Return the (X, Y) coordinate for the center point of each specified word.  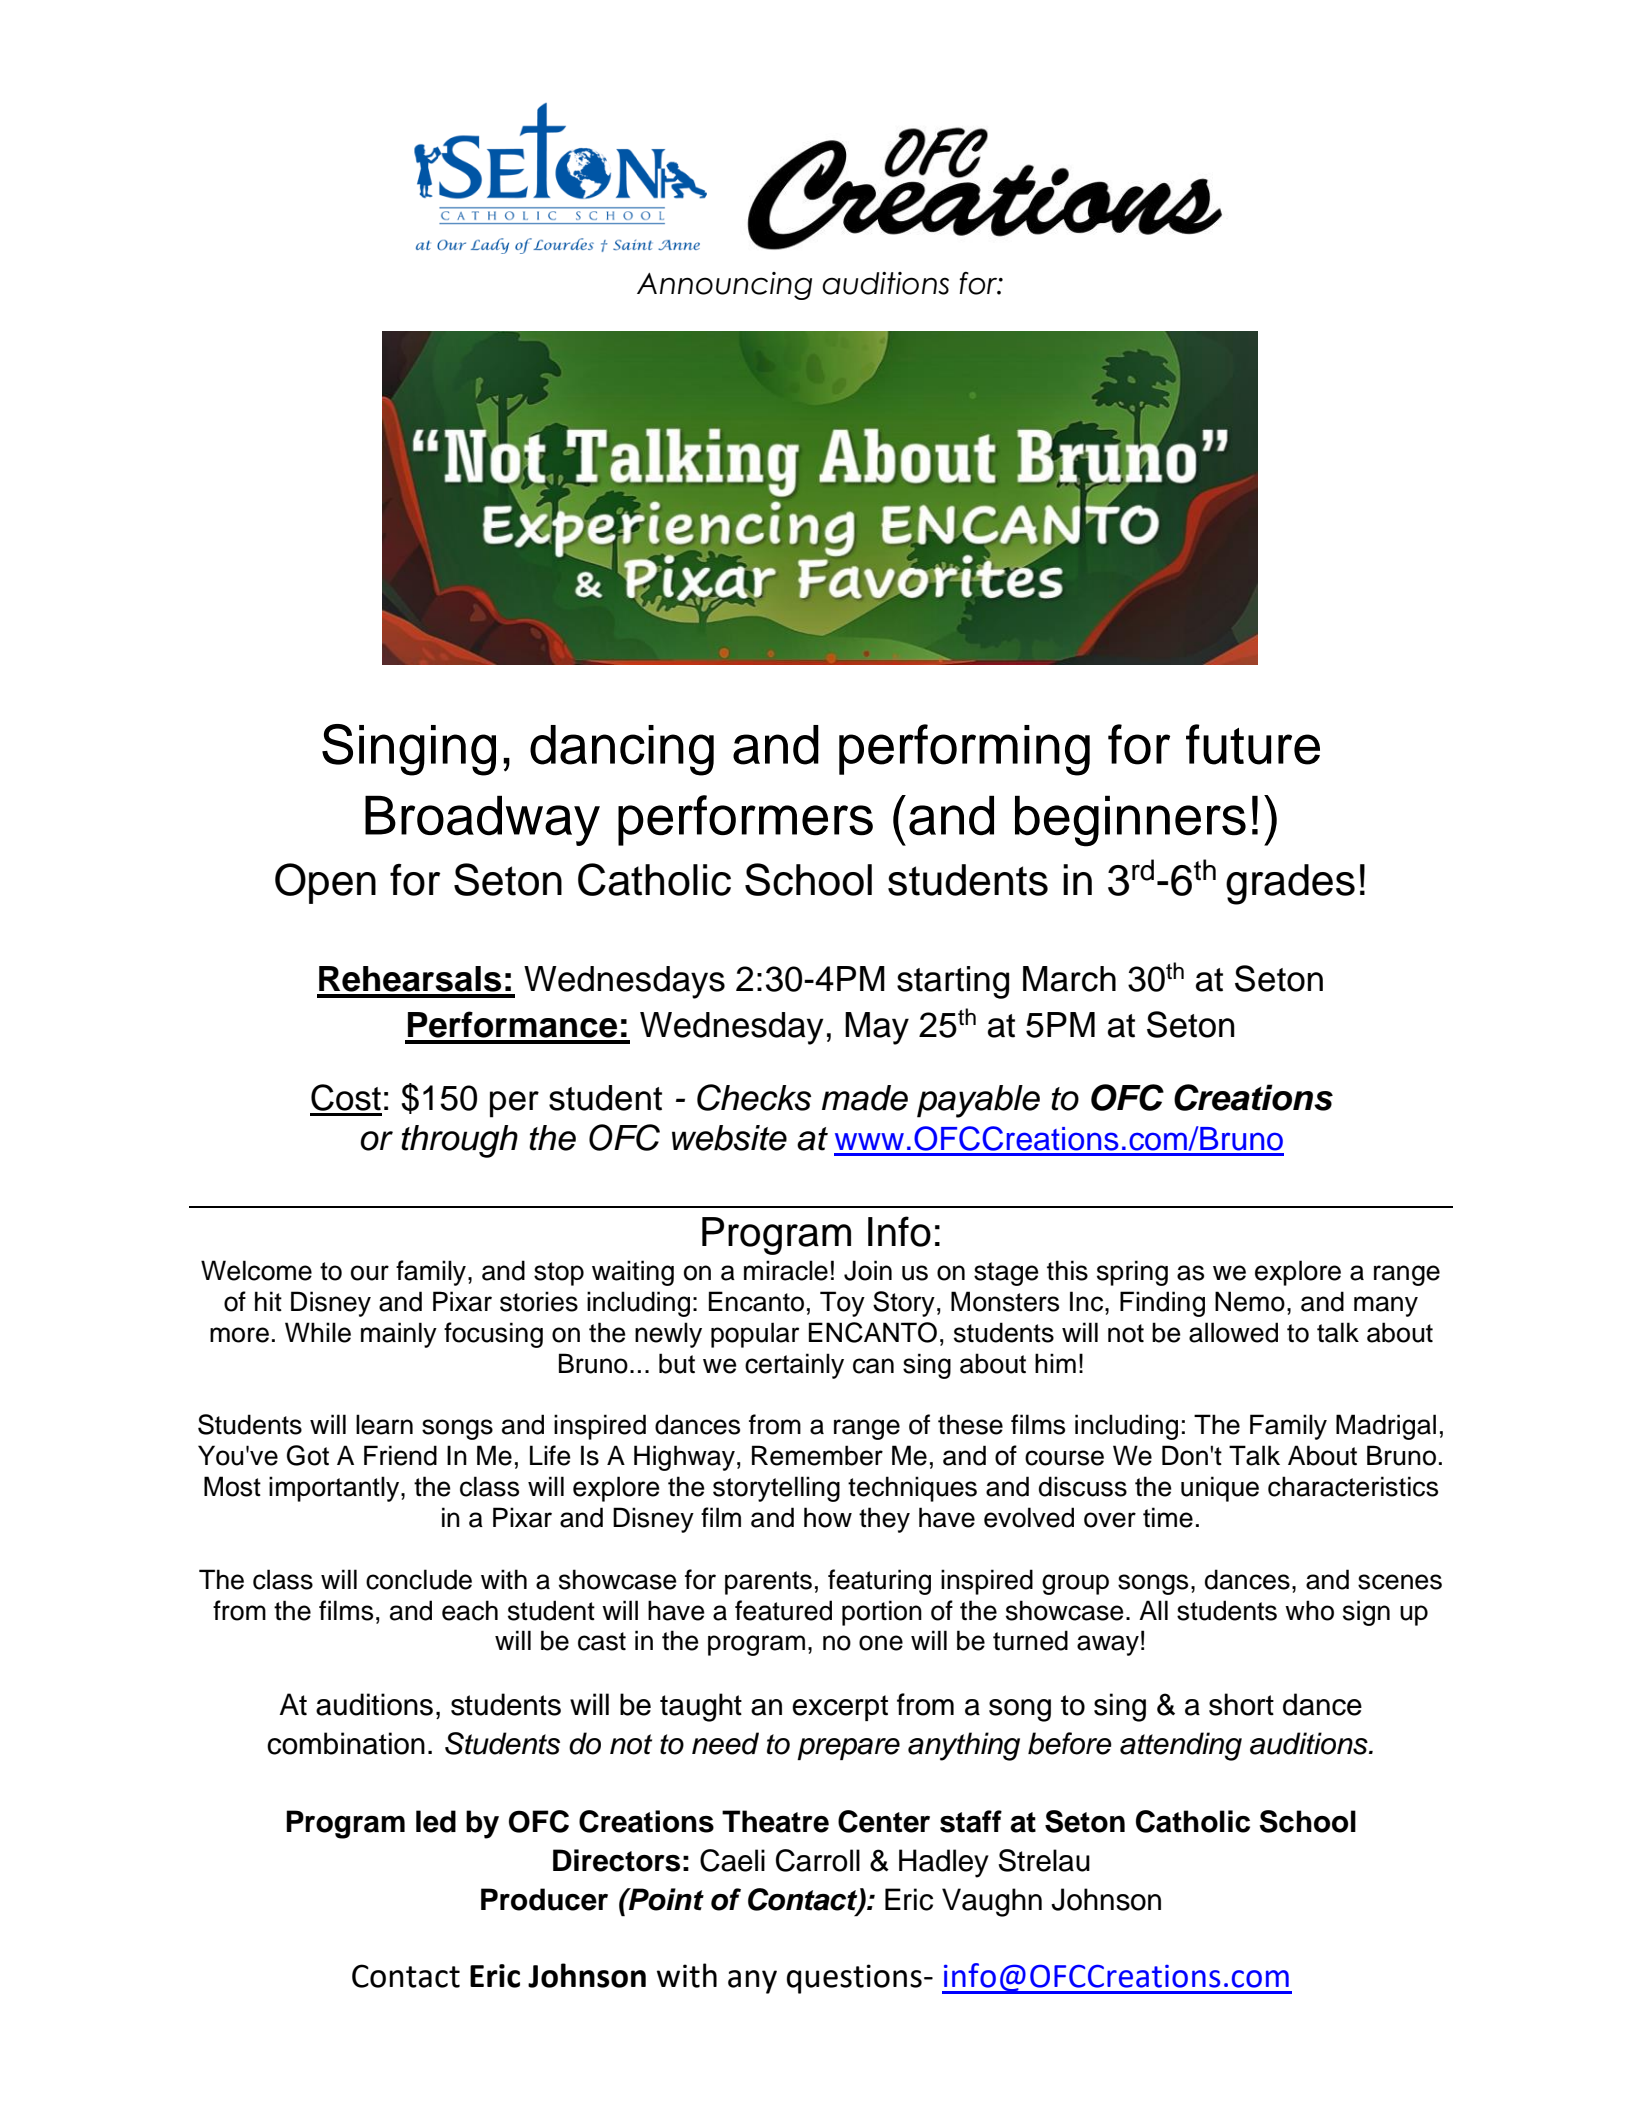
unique (1220, 1489)
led (436, 1821)
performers (745, 820)
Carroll (818, 1860)
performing (964, 750)
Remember (817, 1455)
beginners (1130, 821)
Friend (400, 1455)
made (865, 1098)
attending (1181, 1746)
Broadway (482, 820)
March (1069, 979)
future (1253, 744)
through (459, 1141)
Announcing (724, 286)
